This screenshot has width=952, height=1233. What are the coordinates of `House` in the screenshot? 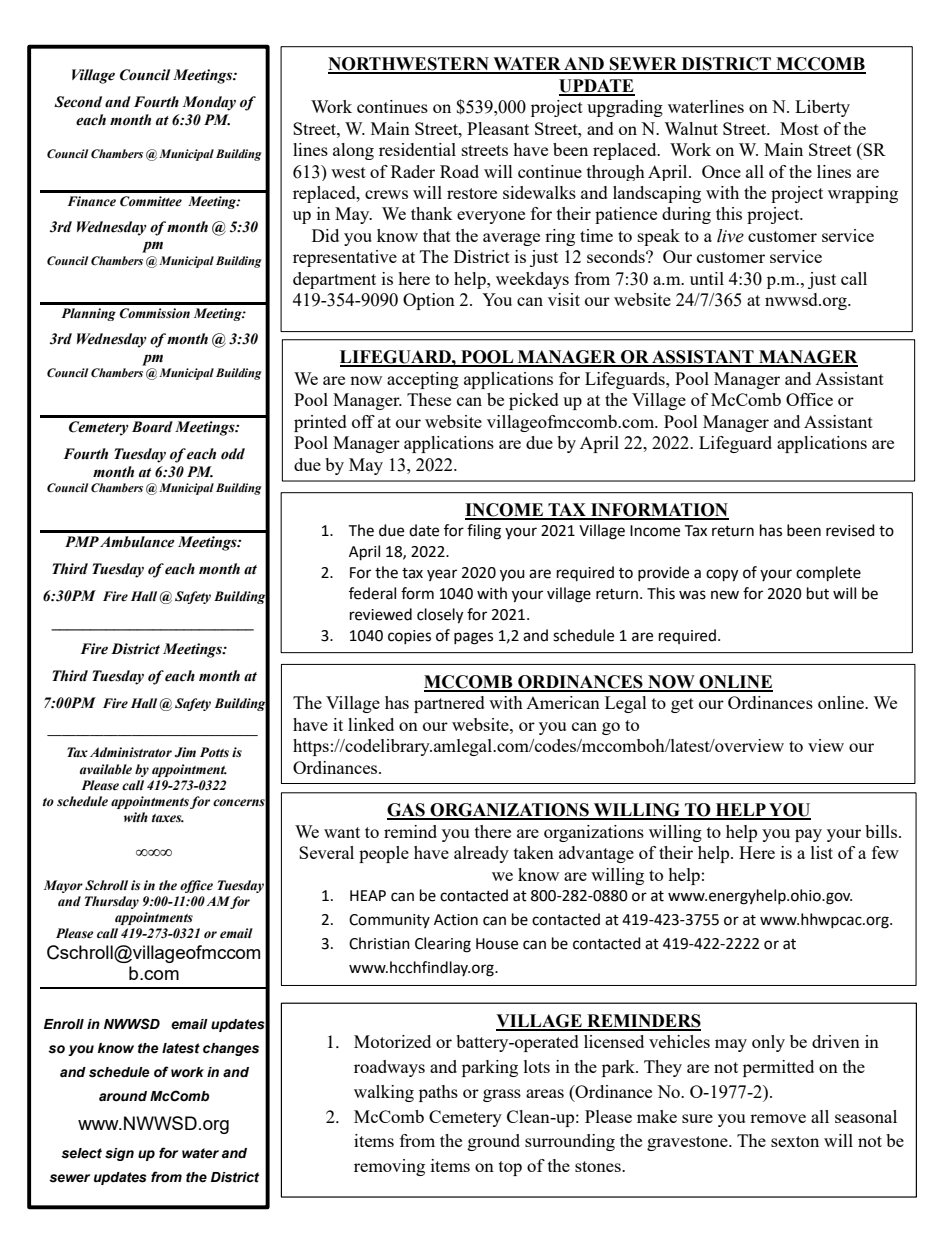 It's located at (497, 944).
